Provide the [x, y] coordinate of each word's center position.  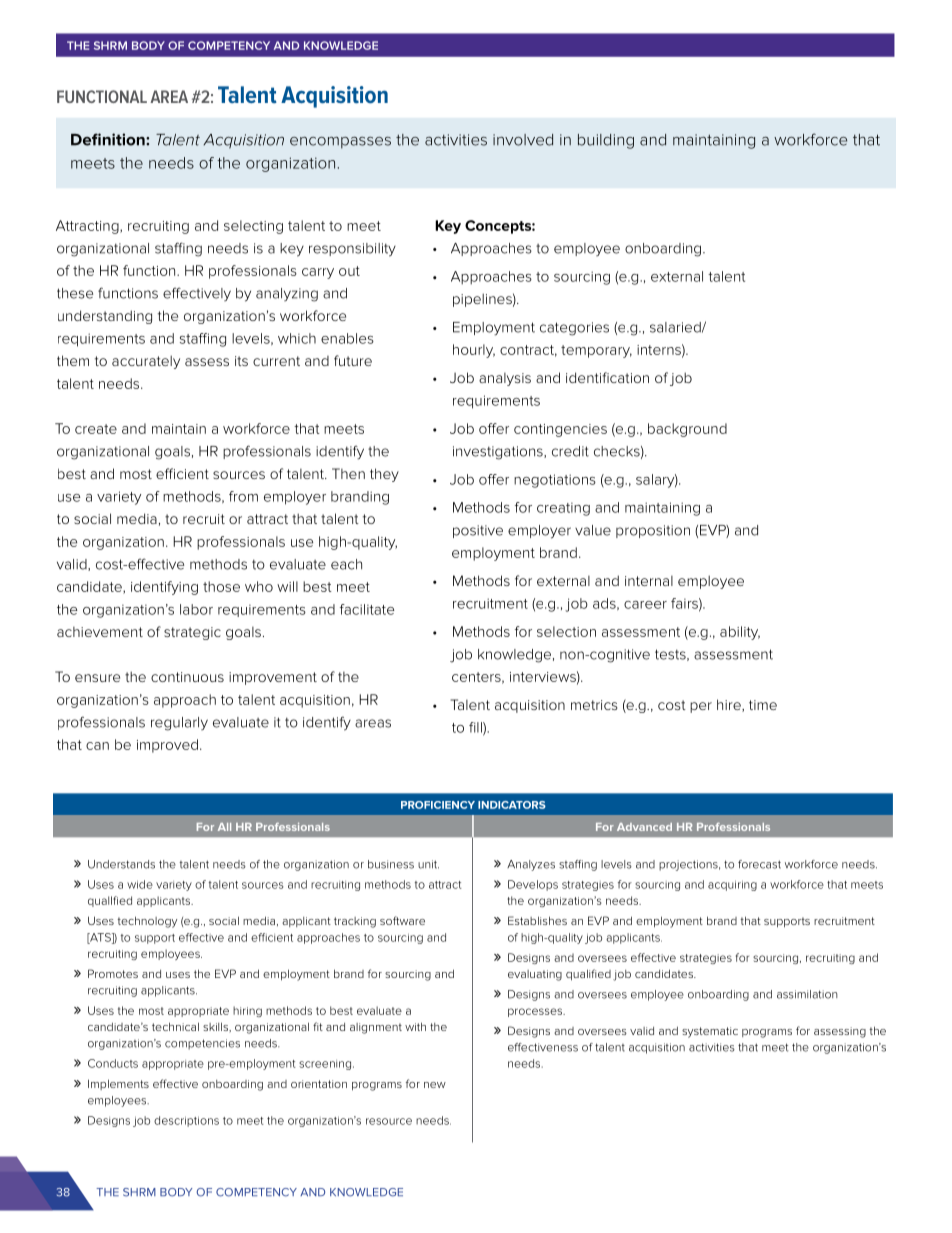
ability [740, 633]
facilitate [367, 609]
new [435, 1085]
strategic [192, 633]
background [687, 430]
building [606, 141]
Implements [118, 1084]
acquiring [732, 885]
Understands [121, 864]
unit [428, 864]
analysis [505, 379]
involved [523, 140]
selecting [253, 227]
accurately [146, 362]
